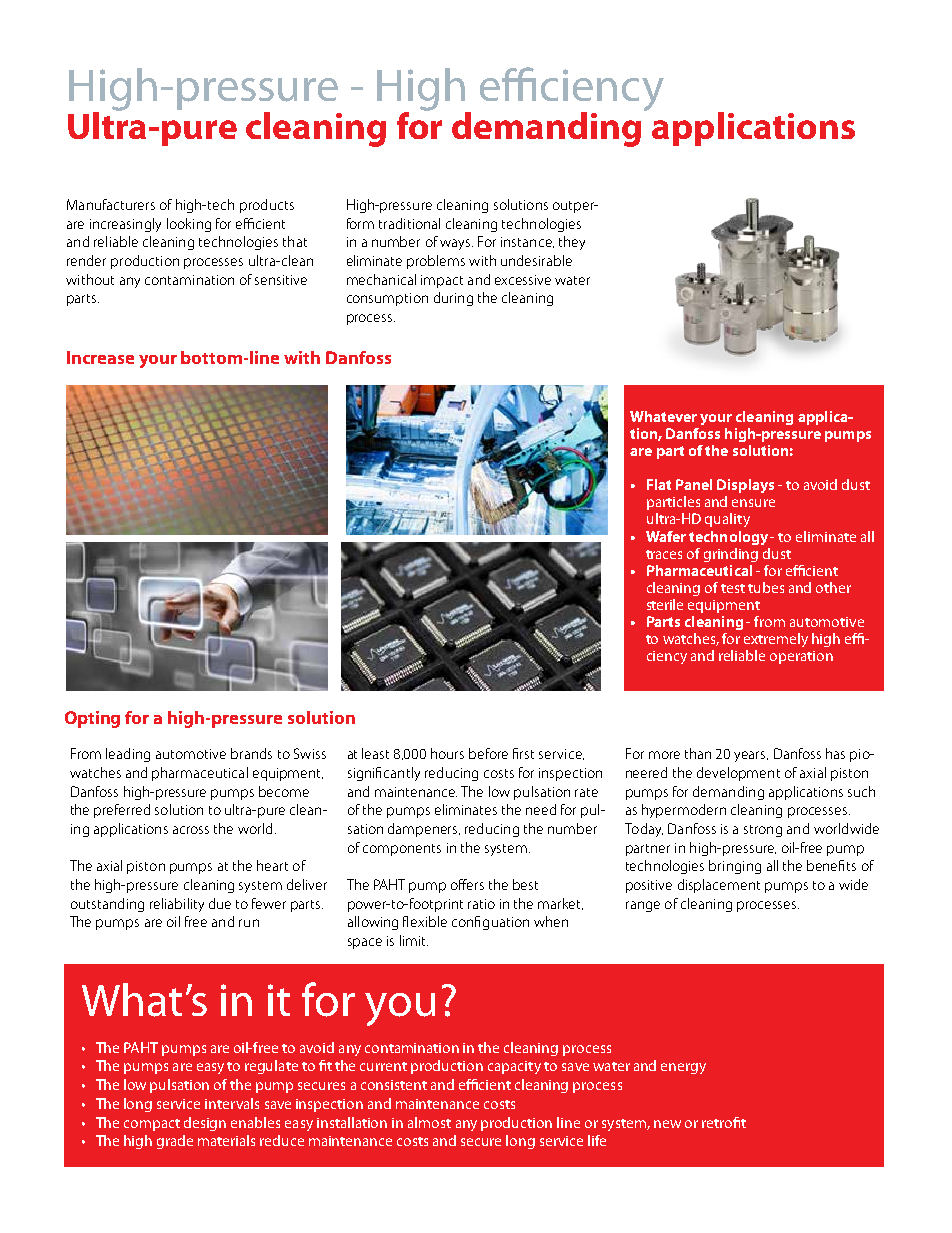 The height and width of the screenshot is (1233, 952). Describe the element at coordinates (100, 357) in the screenshot. I see `Increase` at that location.
